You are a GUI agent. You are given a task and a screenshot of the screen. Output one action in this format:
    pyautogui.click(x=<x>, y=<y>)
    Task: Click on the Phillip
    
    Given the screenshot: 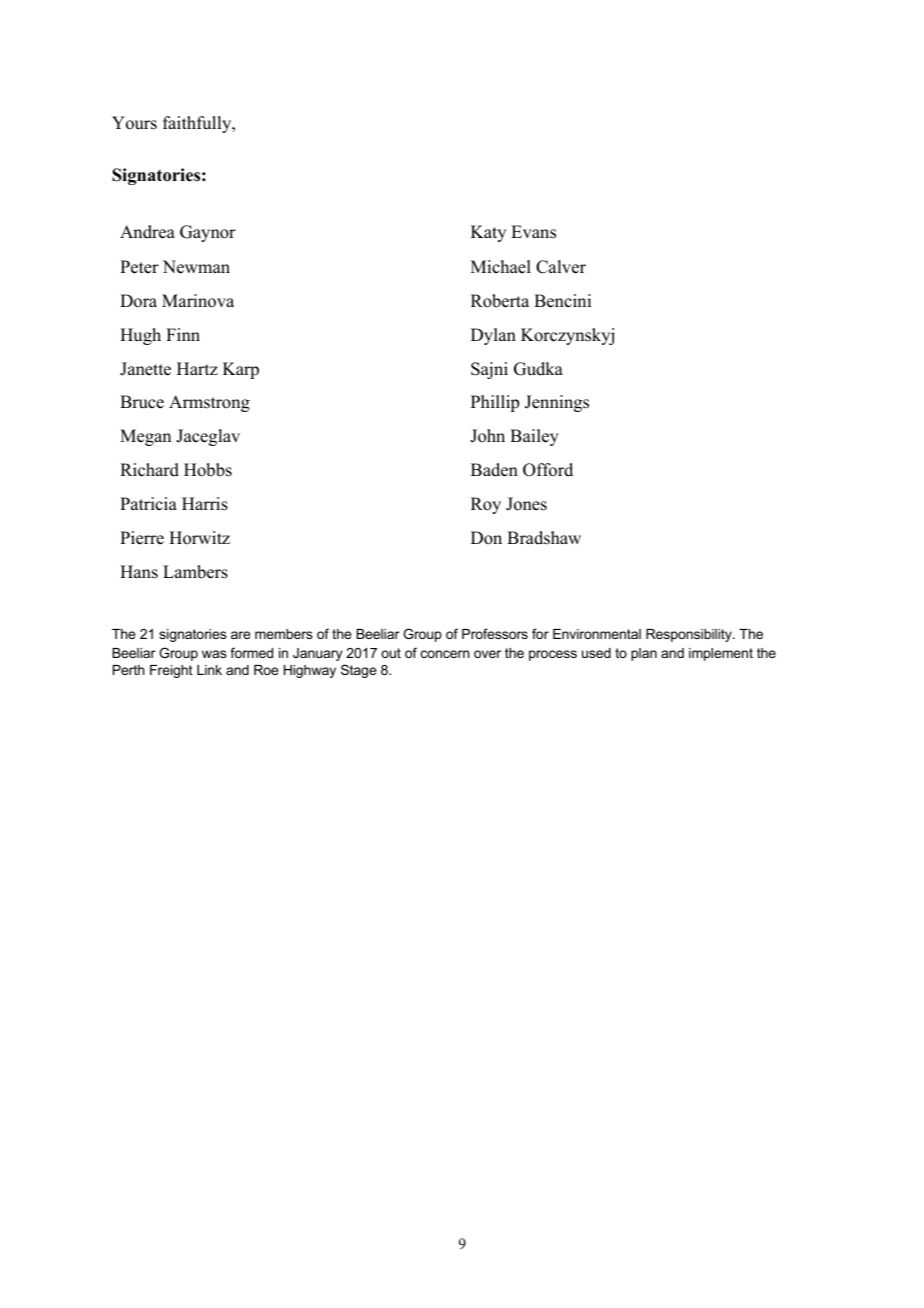 What is the action you would take?
    pyautogui.click(x=495, y=403)
